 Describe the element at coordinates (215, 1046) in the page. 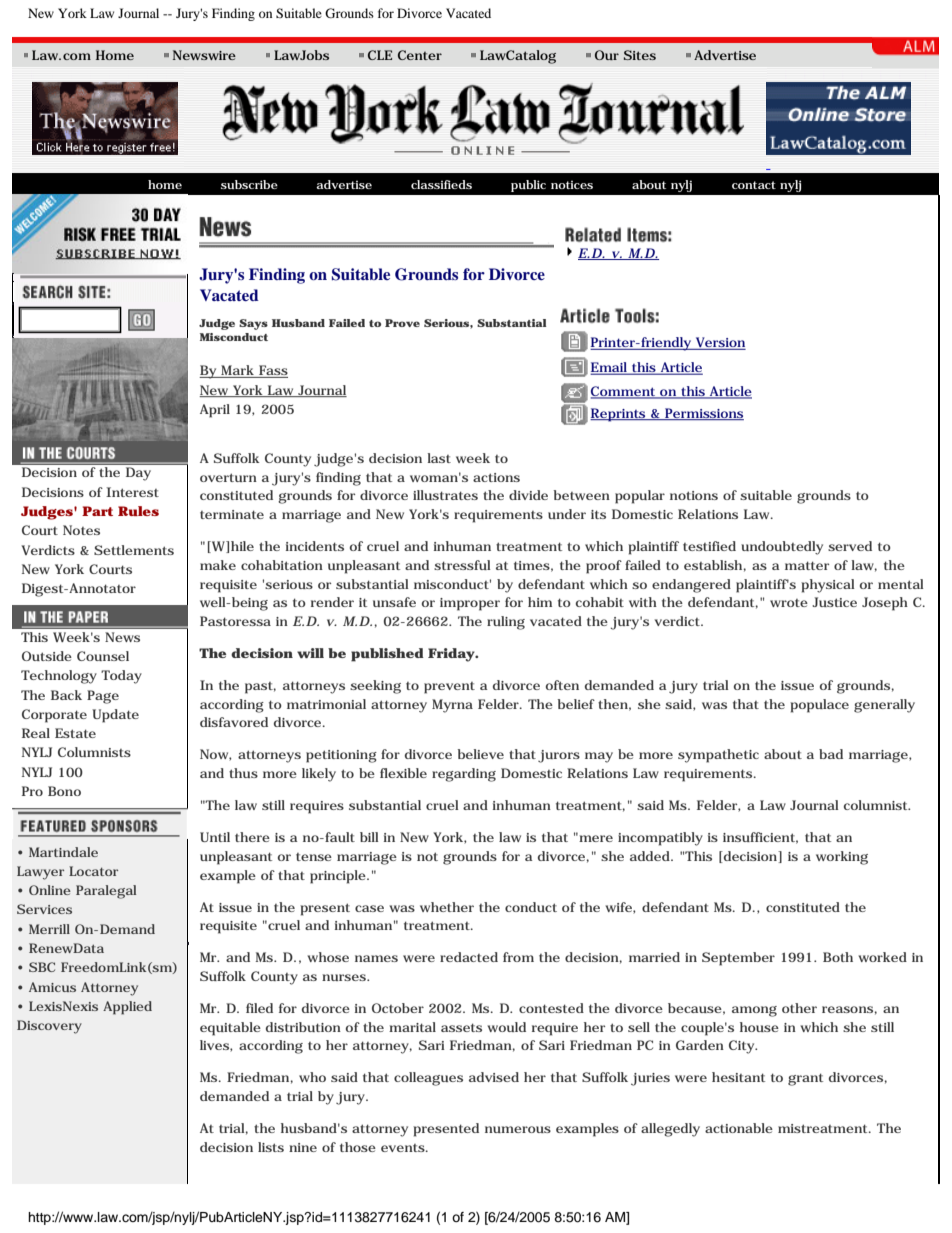

I see `lives` at that location.
